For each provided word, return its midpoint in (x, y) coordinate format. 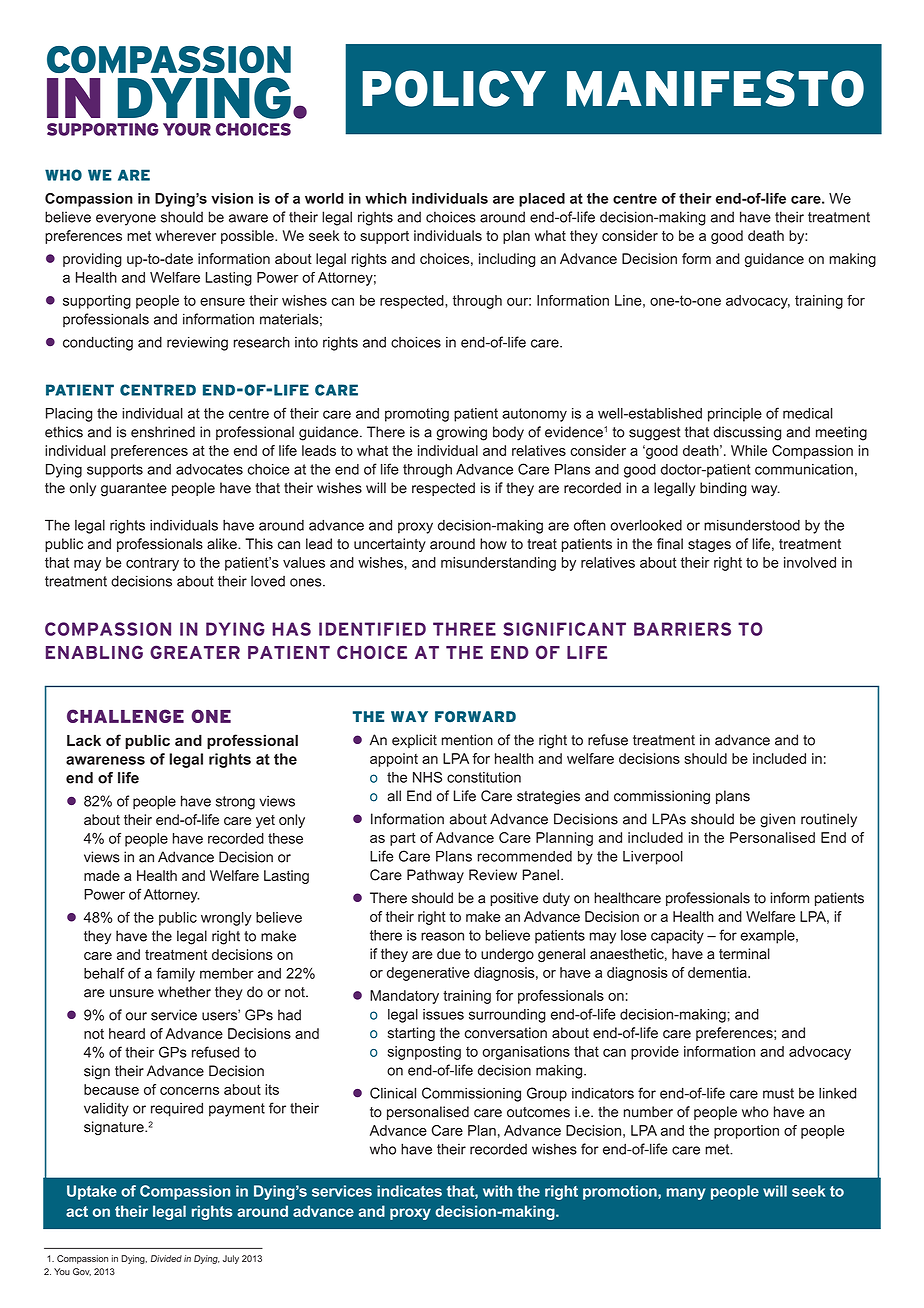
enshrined (163, 432)
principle (735, 415)
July (231, 1259)
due (449, 954)
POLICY (454, 88)
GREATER (195, 652)
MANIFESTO (715, 88)
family (175, 974)
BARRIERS (682, 629)
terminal (744, 954)
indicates (409, 1191)
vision (232, 198)
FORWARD (475, 717)
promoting (417, 415)
